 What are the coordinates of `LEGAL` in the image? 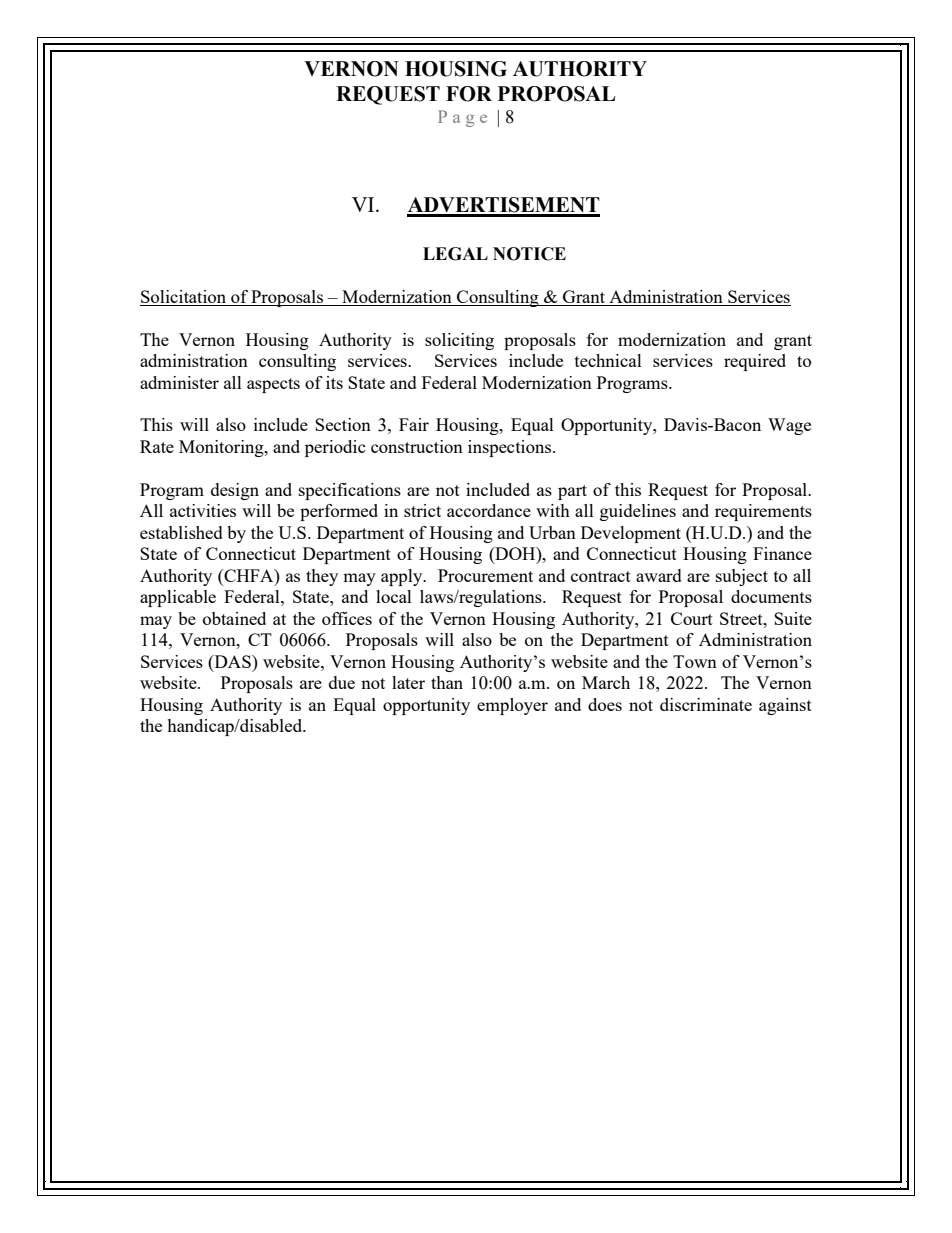 It's located at (455, 254).
